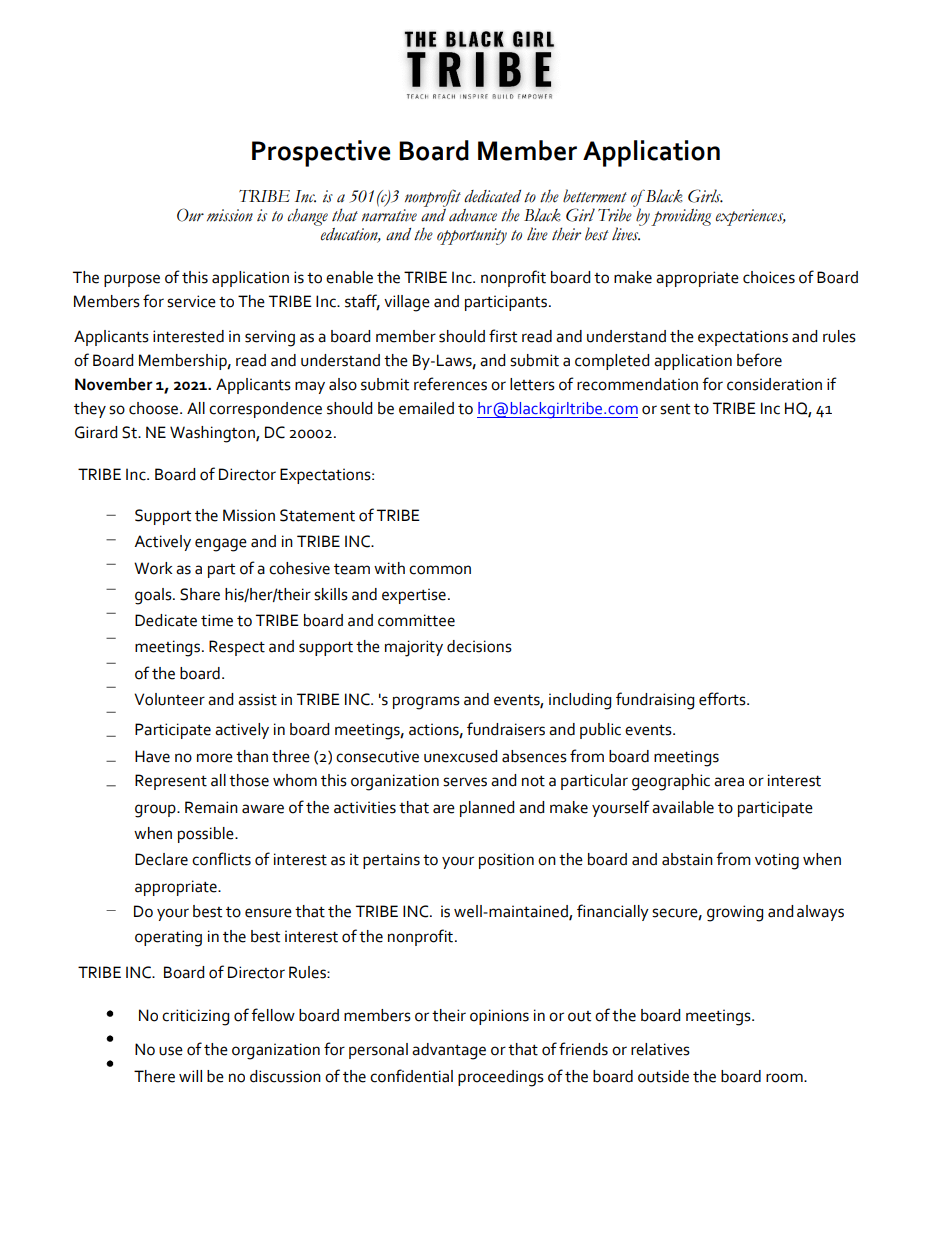  What do you see at coordinates (637, 384) in the document?
I see `recommendation` at bounding box center [637, 384].
